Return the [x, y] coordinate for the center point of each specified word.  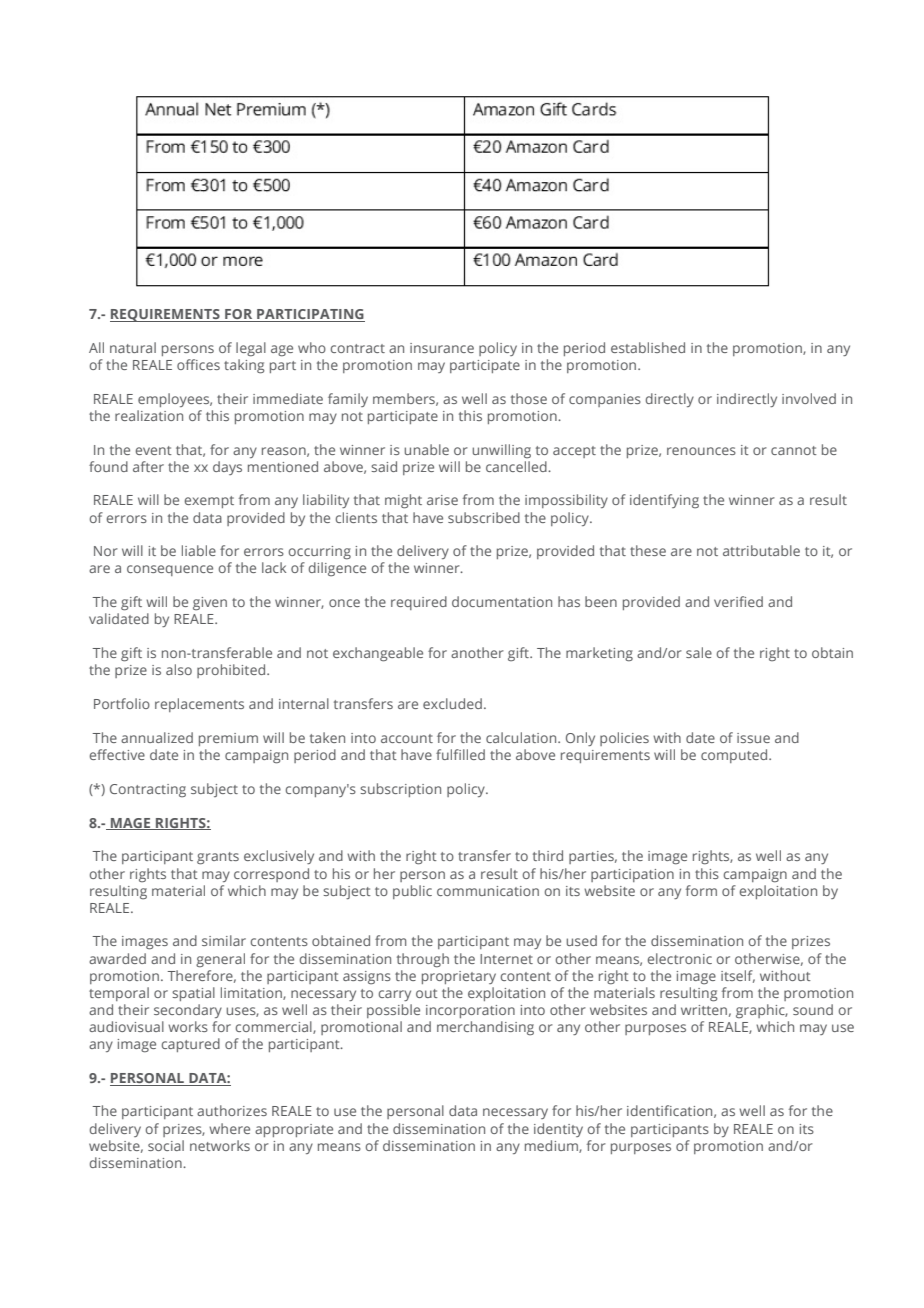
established [648, 347]
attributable [761, 550]
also [179, 669]
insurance [442, 348]
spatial [193, 994]
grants [218, 858]
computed [735, 756]
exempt [209, 502]
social [166, 1145]
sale [699, 652]
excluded [452, 703]
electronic [680, 958]
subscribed [484, 517]
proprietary [459, 977]
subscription [400, 790]
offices [198, 364]
